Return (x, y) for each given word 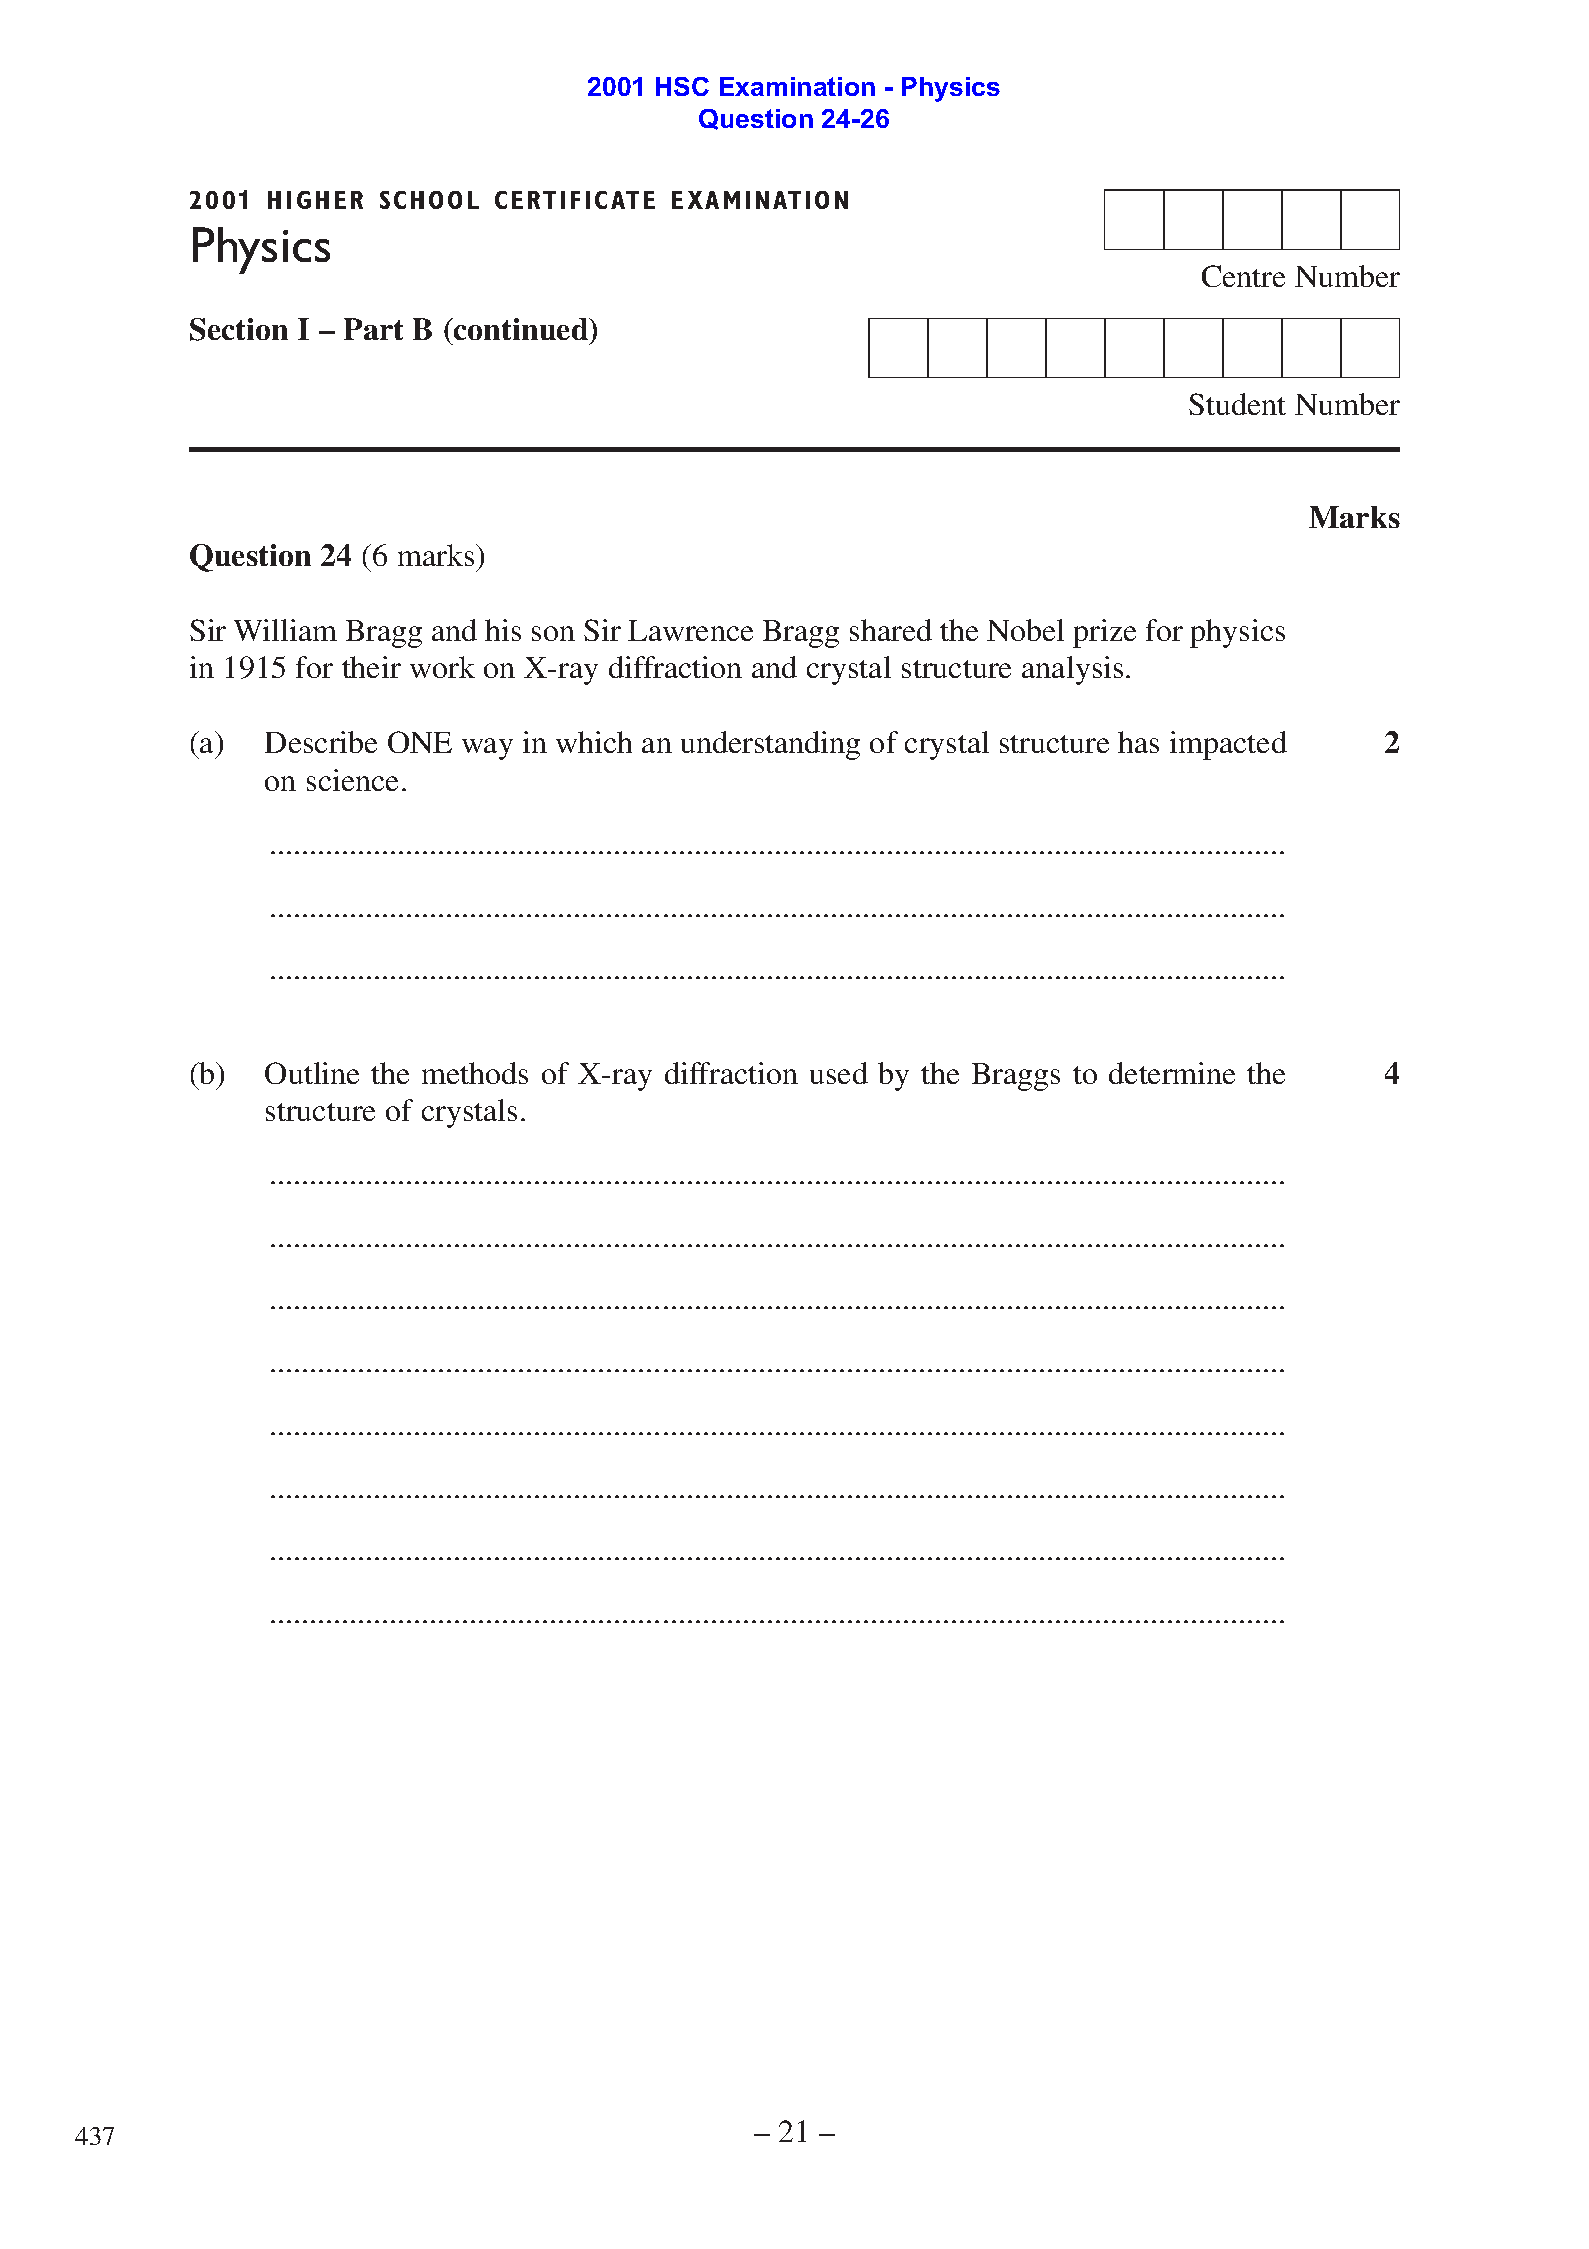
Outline (312, 1073)
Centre (1243, 276)
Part (373, 329)
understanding (770, 745)
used (839, 1073)
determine (1172, 1073)
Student (1237, 404)
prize (1104, 633)
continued (521, 329)
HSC (682, 86)
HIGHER (315, 200)
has (1138, 742)
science (352, 780)
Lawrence (690, 630)
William (285, 630)
